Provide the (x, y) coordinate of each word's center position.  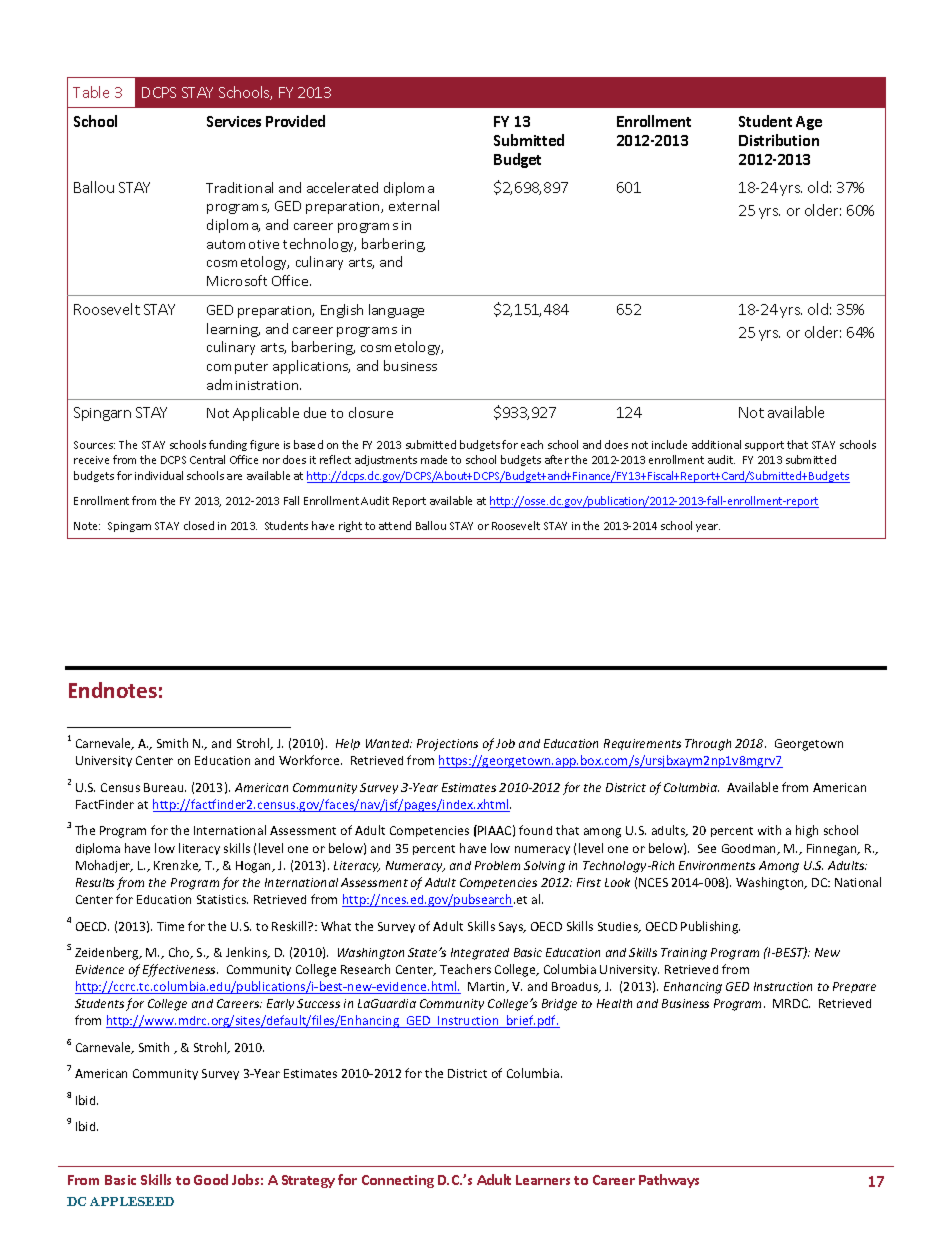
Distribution (779, 140)
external (414, 205)
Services (234, 121)
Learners (543, 1180)
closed (199, 525)
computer (237, 368)
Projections (447, 745)
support (764, 446)
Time (170, 926)
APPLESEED (132, 1201)
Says (512, 927)
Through (708, 745)
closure (371, 412)
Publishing (710, 927)
